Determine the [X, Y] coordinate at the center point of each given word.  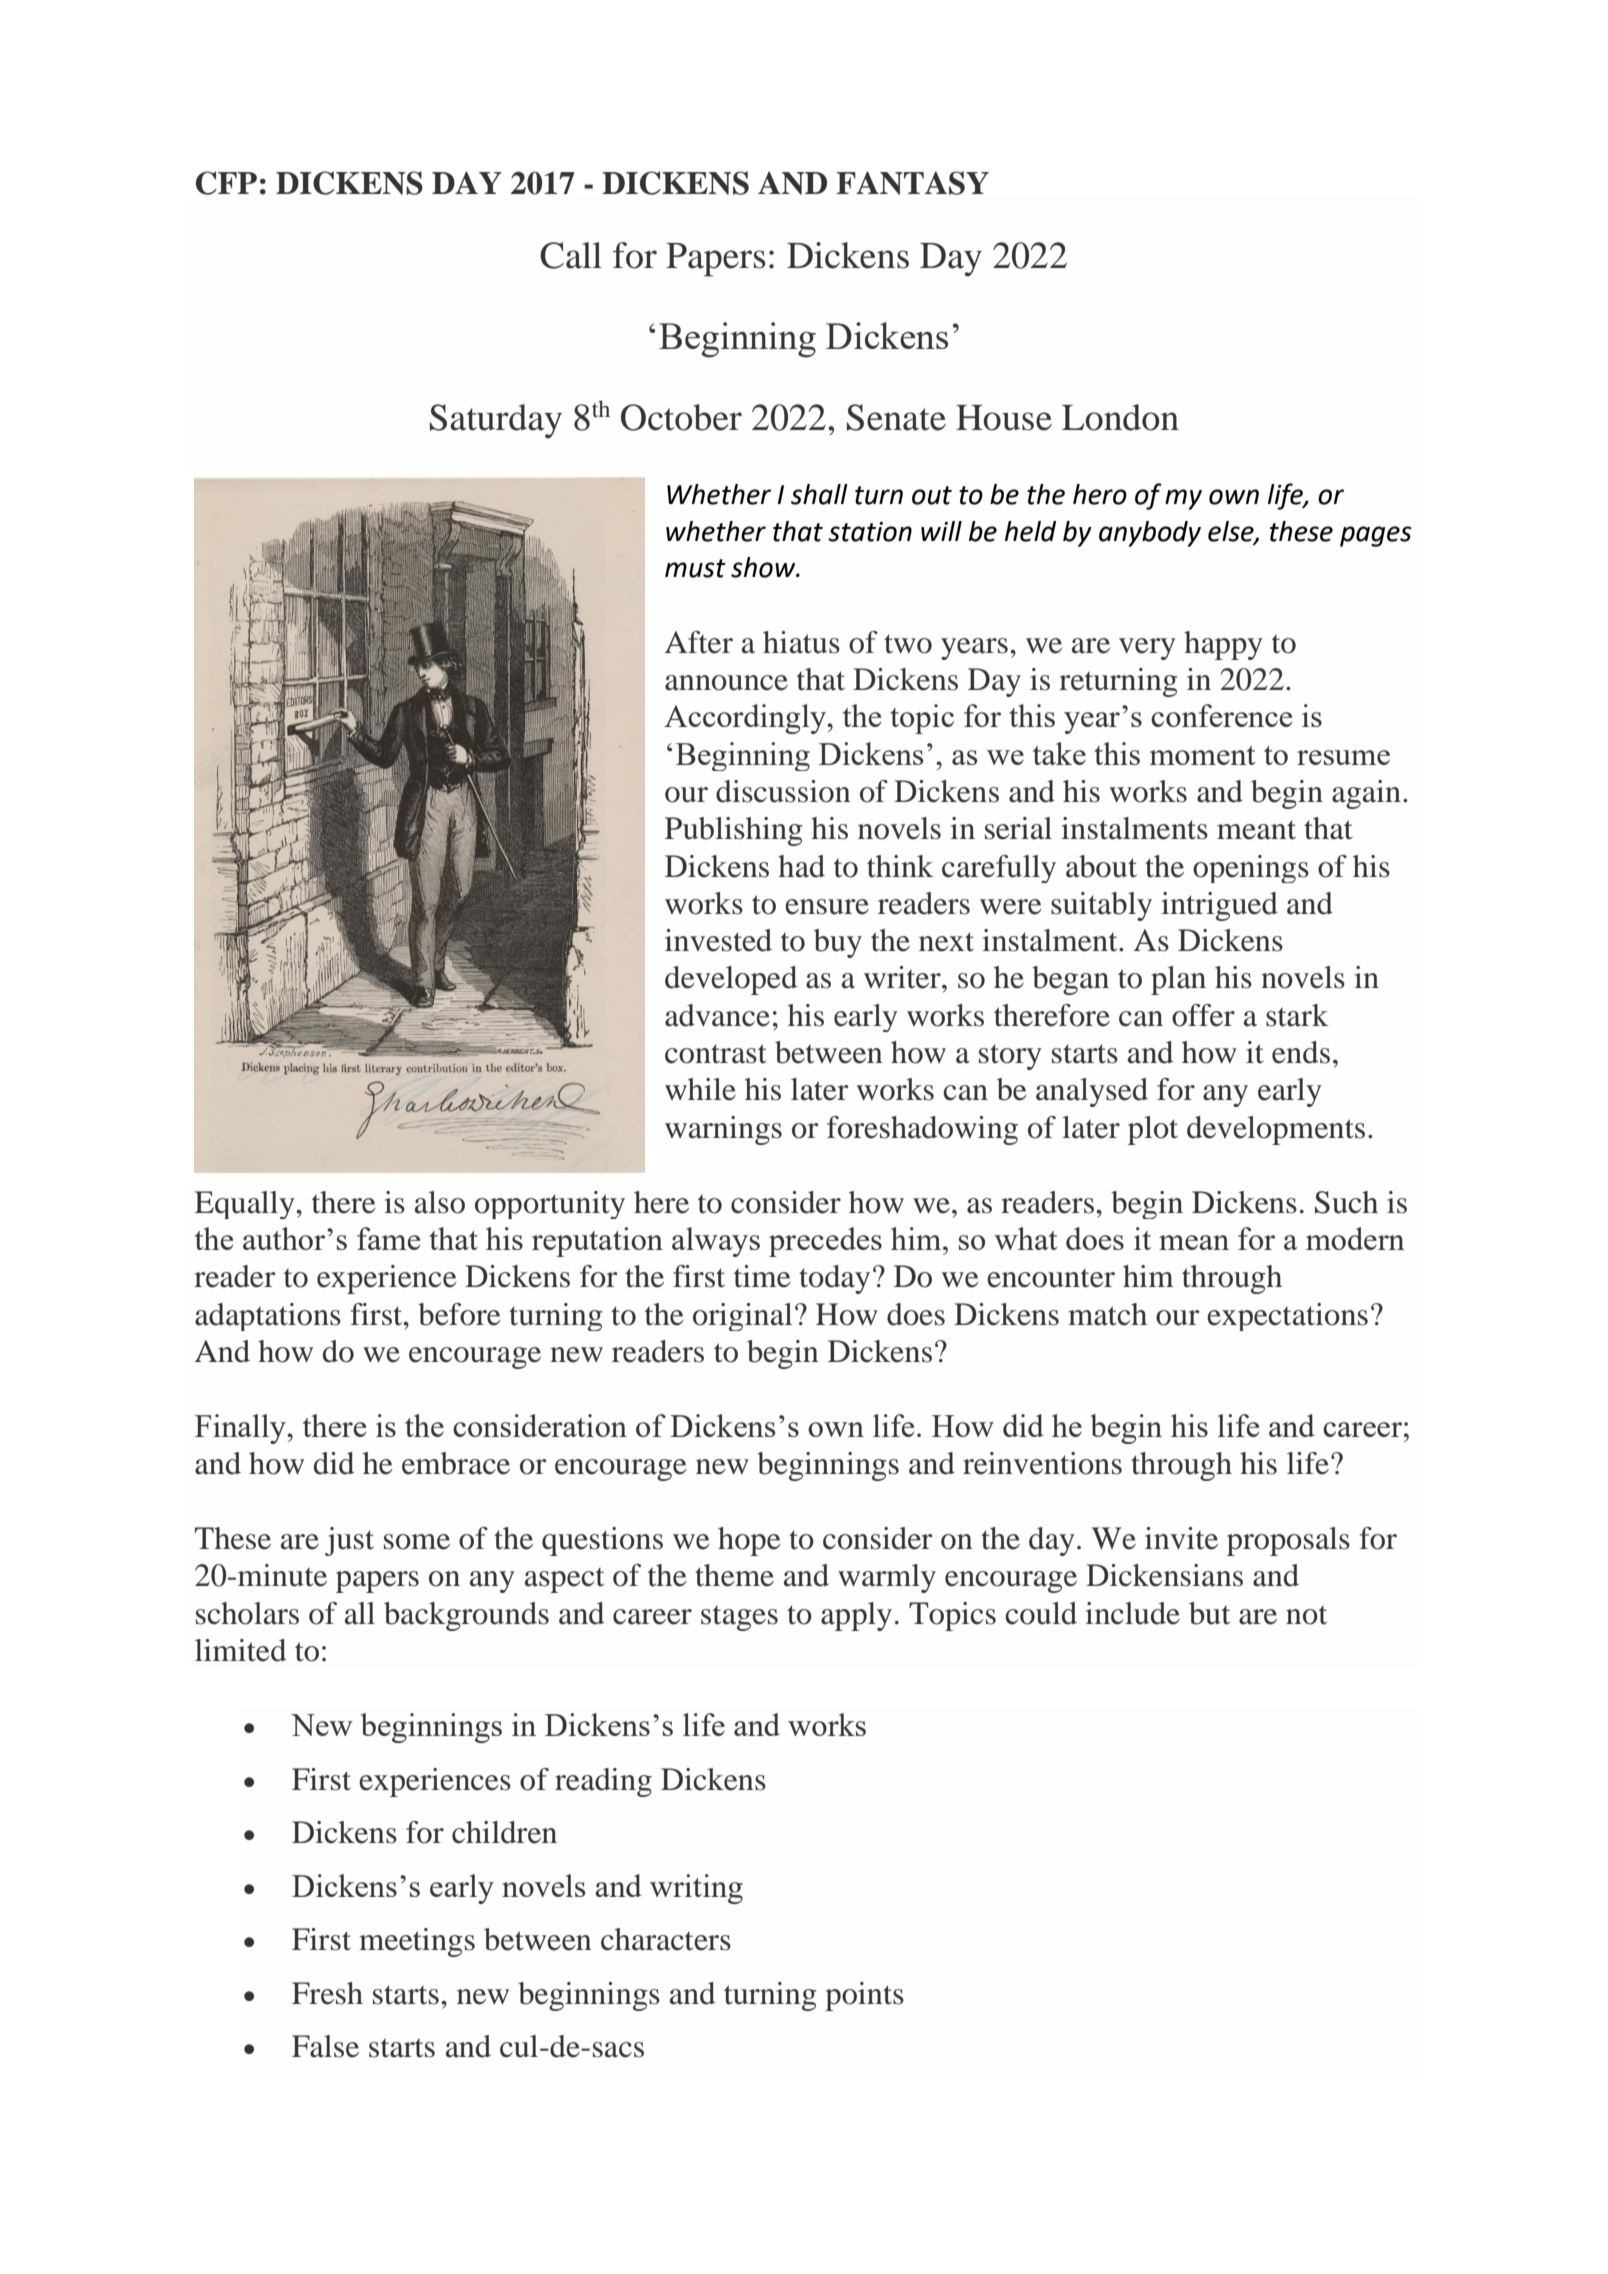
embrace [456, 1463]
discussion [783, 791]
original [742, 1317]
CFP [226, 183]
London [1120, 417]
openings [1251, 869]
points [864, 1996]
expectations [1287, 1317]
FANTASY [912, 183]
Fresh [327, 1993]
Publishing [734, 831]
